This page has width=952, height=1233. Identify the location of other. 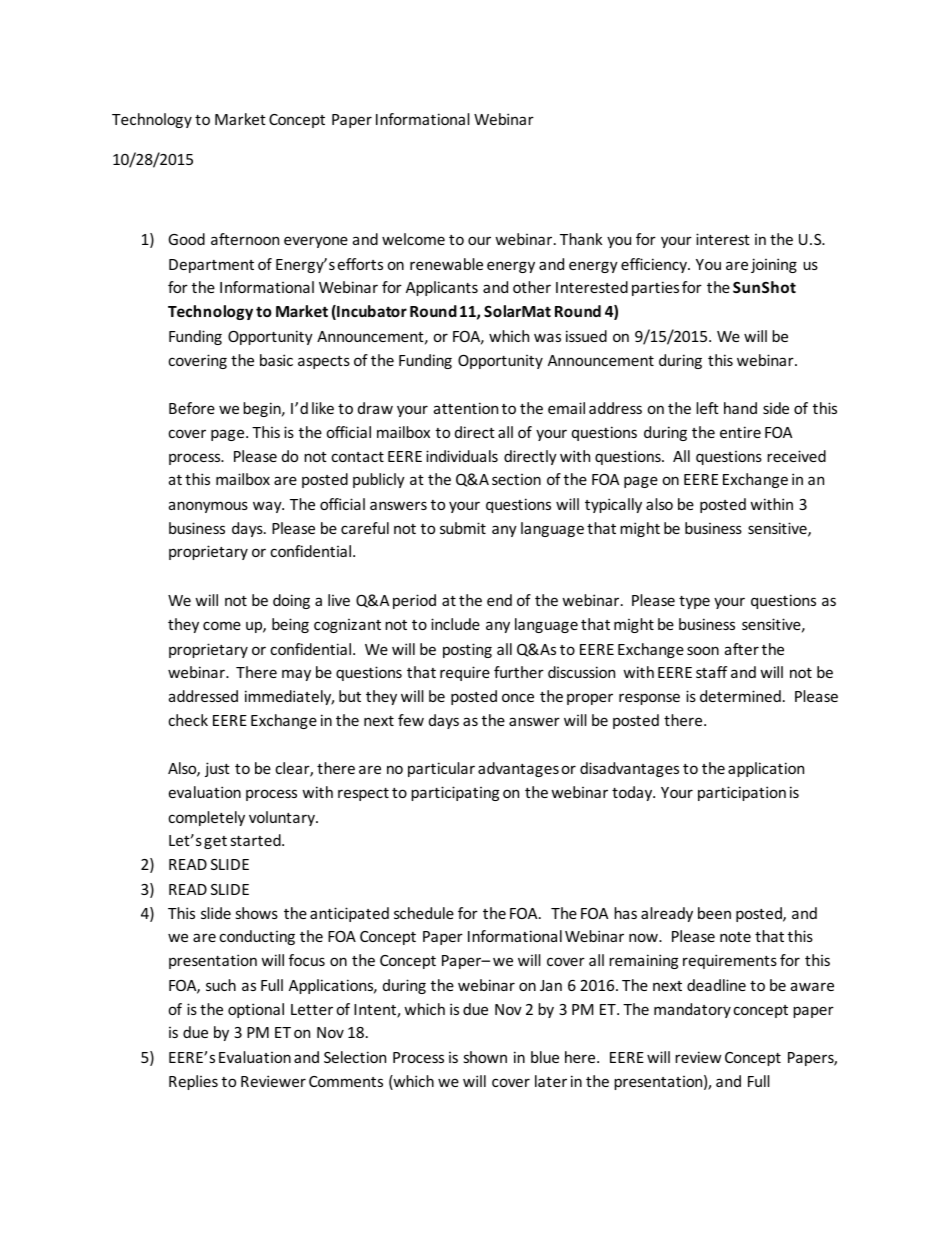
(532, 287).
